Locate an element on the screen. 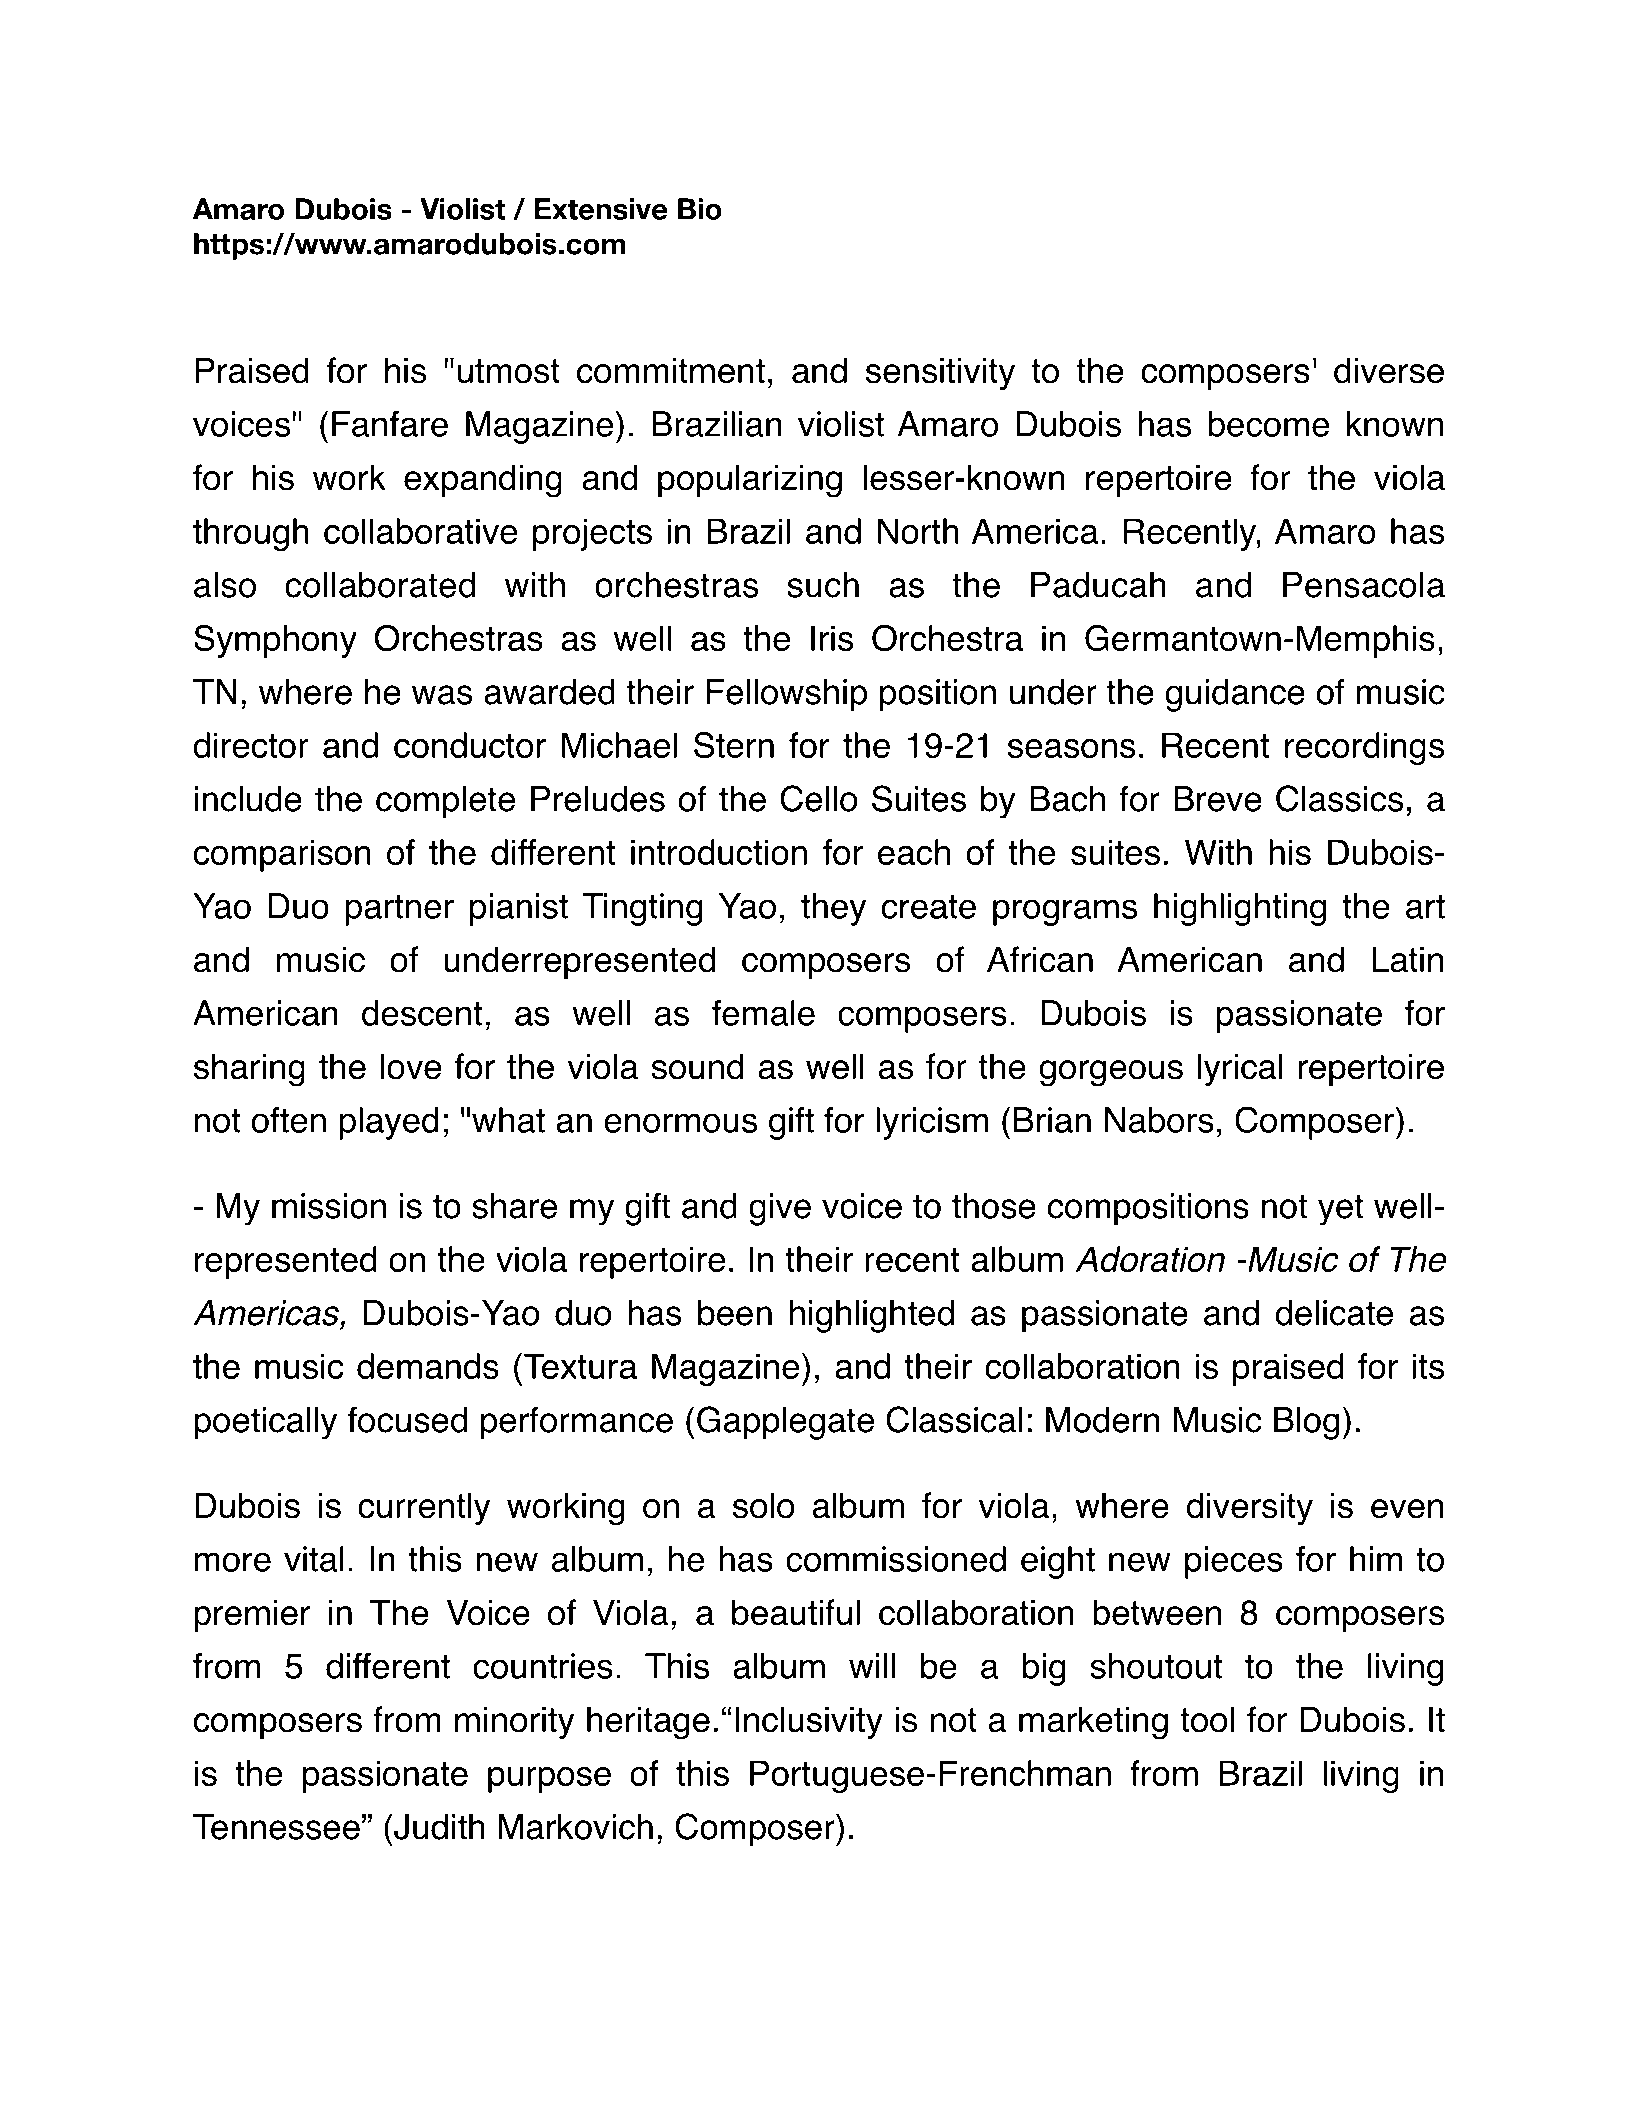 The width and height of the screenshot is (1638, 2120). descent is located at coordinates (422, 1013).
